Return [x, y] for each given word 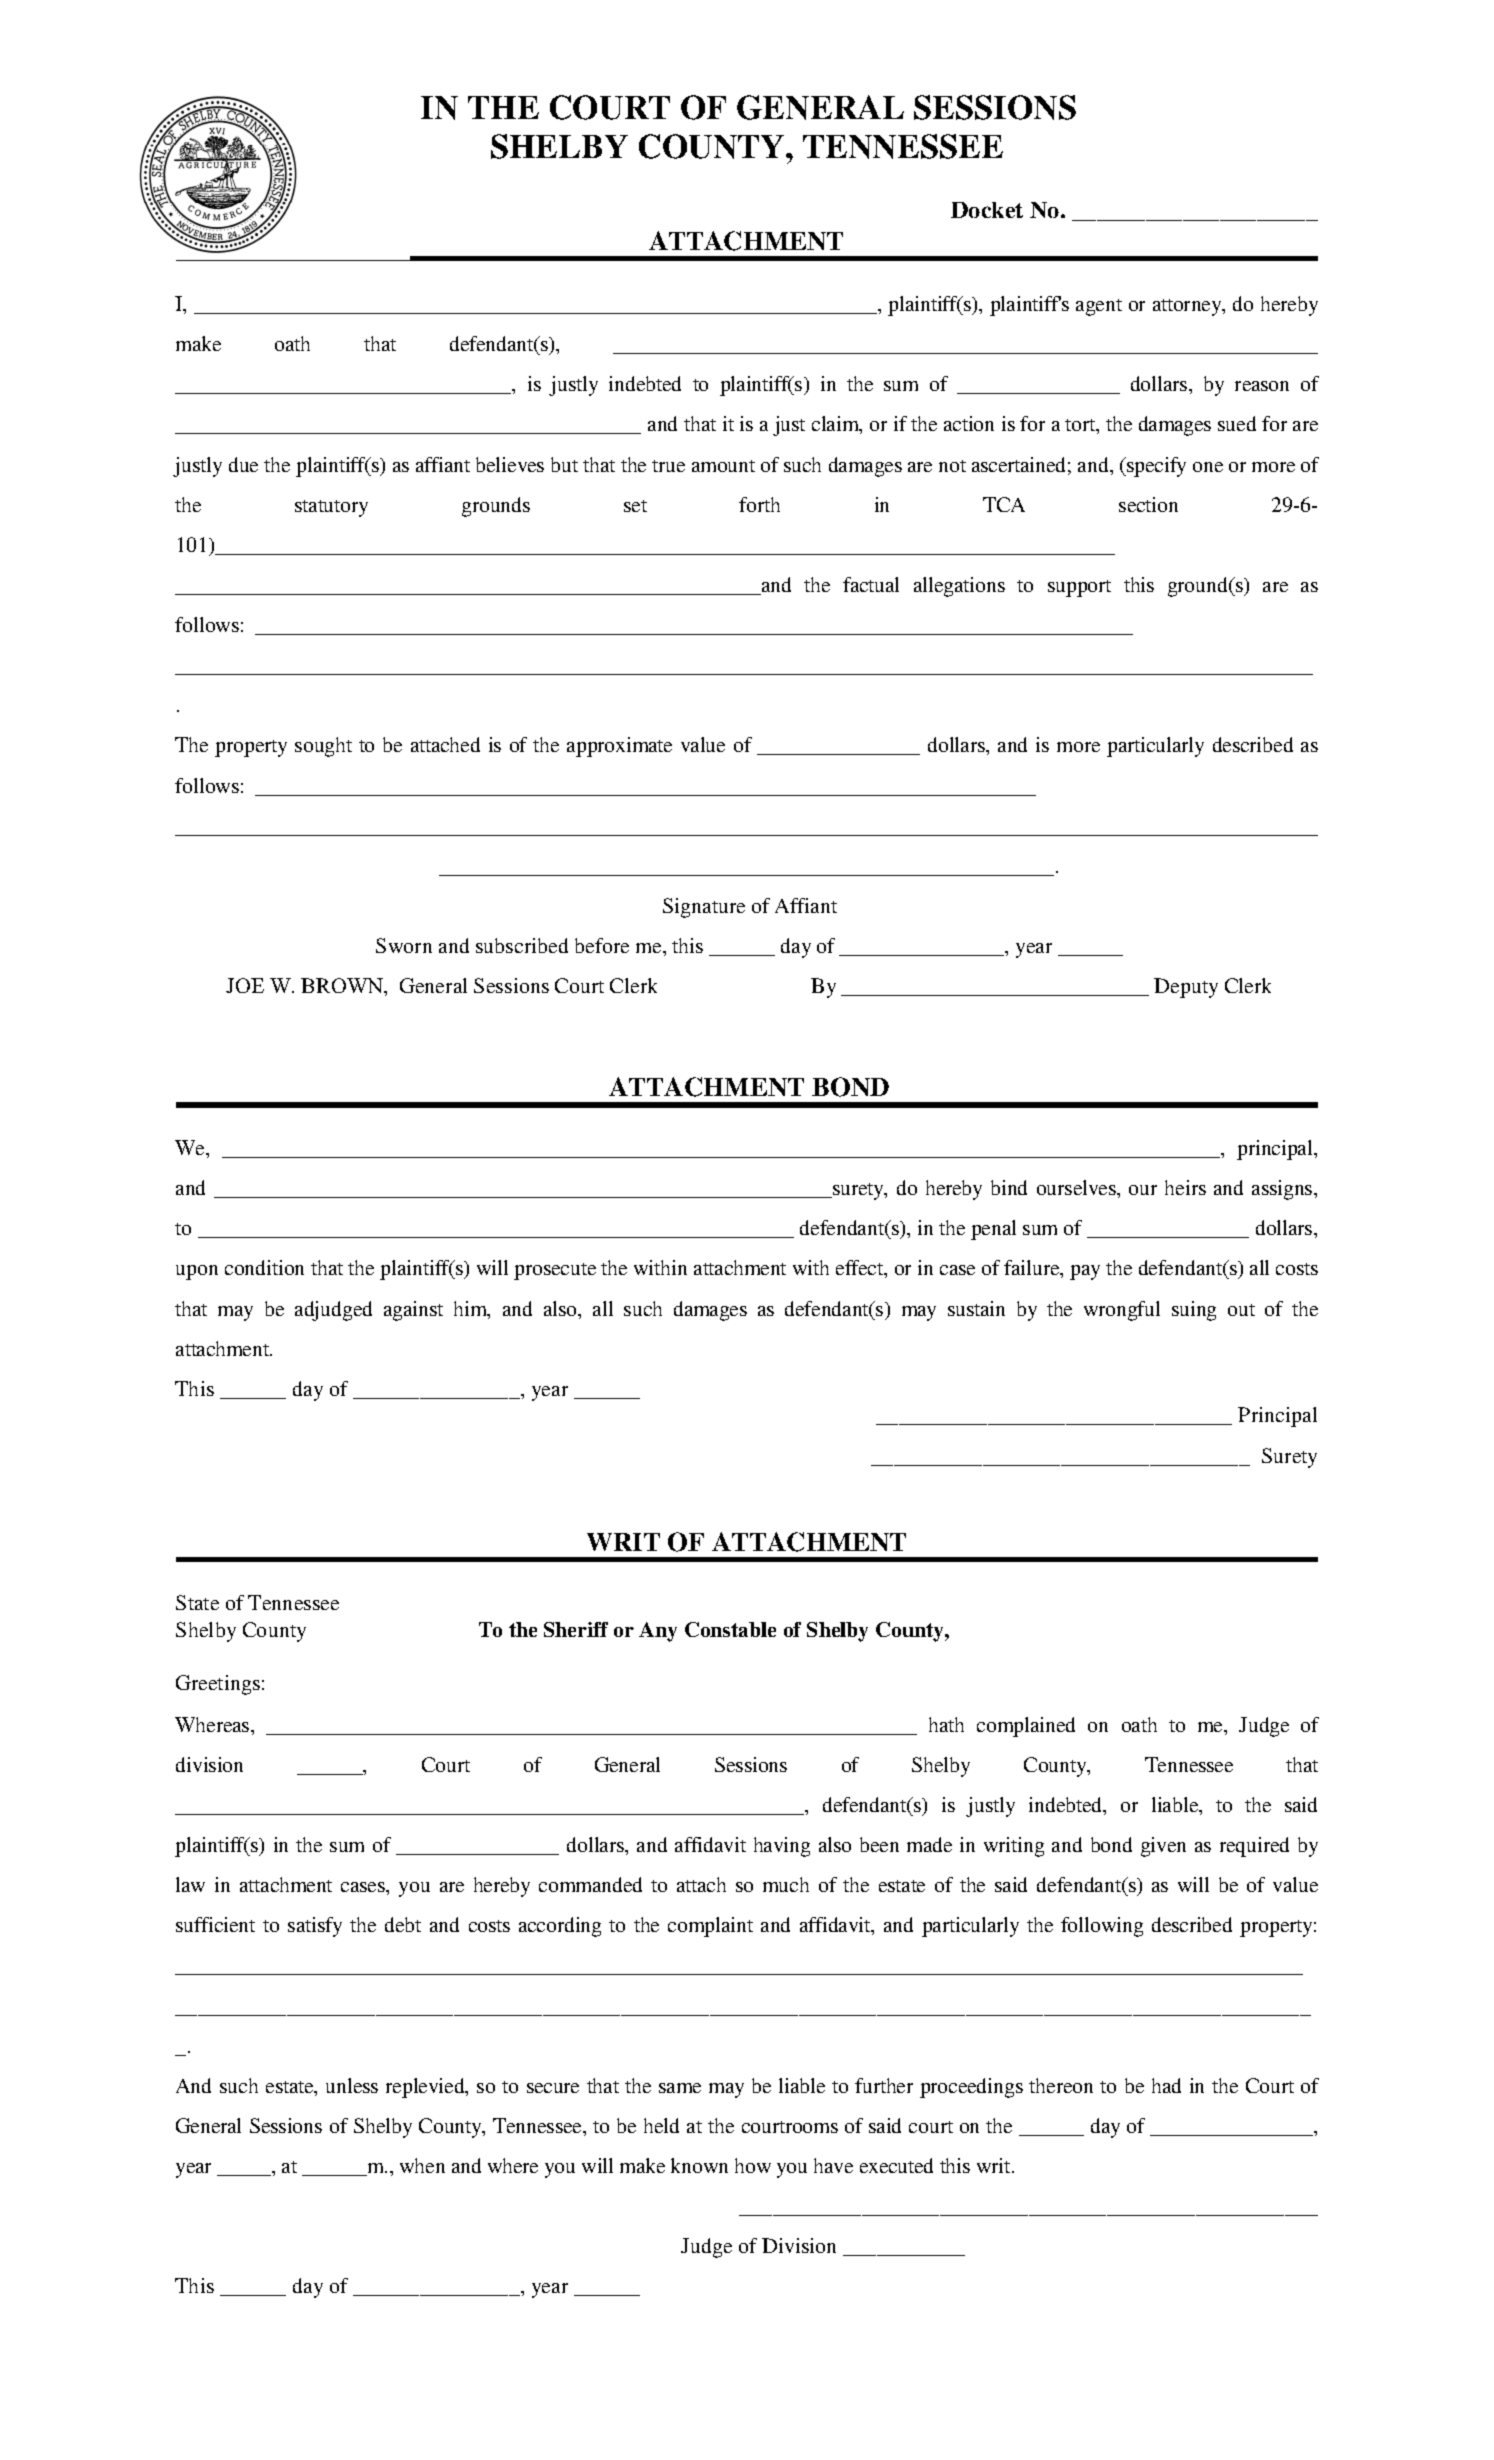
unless [352, 2085]
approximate [619, 747]
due [243, 464]
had [1166, 2085]
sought [323, 747]
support [1079, 588]
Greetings [218, 1685]
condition [264, 1267]
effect [861, 1269]
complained [1026, 1727]
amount [723, 466]
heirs [1185, 1187]
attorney [1188, 307]
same [680, 2088]
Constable [730, 1629]
